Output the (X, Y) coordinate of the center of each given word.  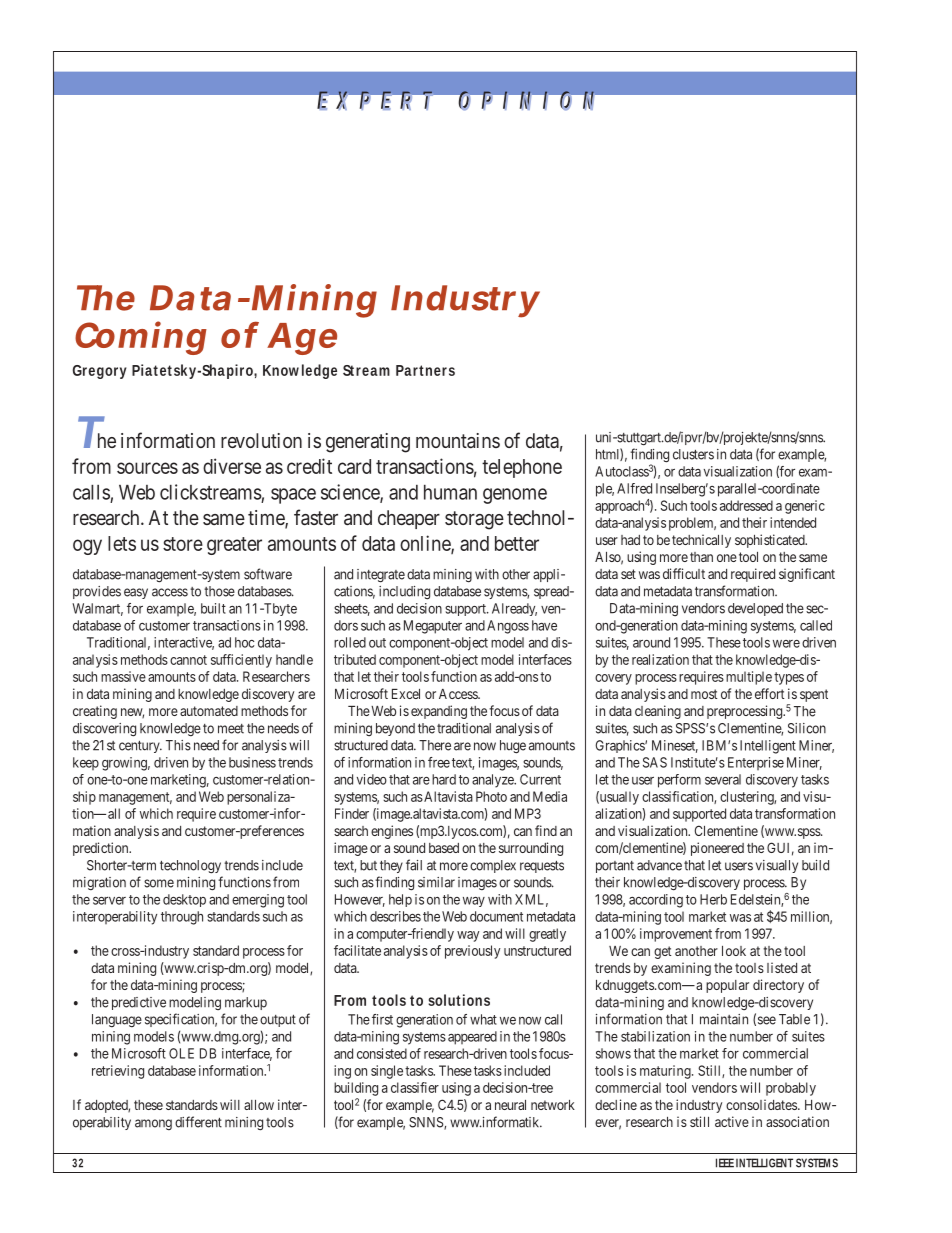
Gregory (100, 372)
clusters (693, 454)
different (198, 1122)
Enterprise (756, 763)
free (439, 762)
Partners (425, 370)
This (178, 745)
